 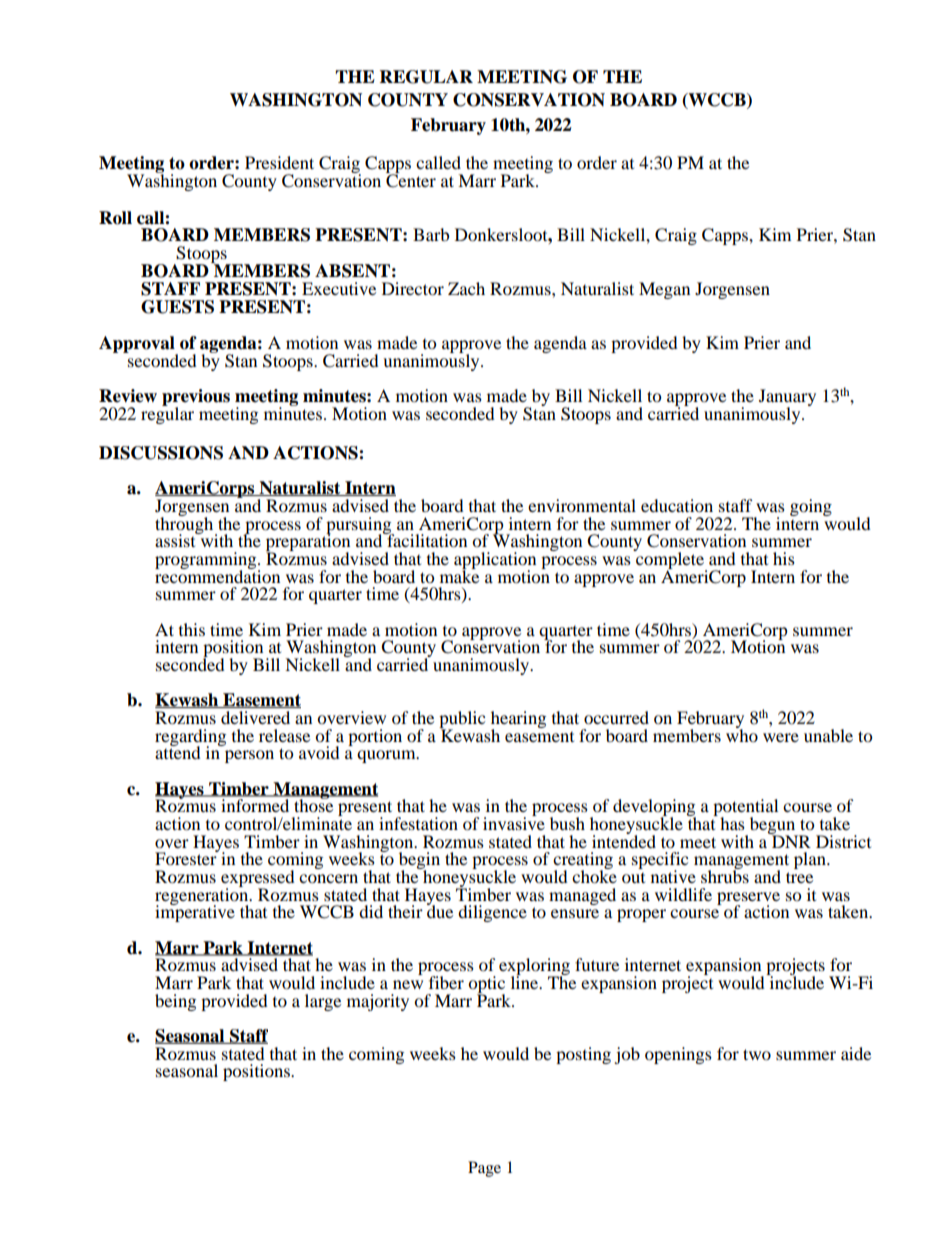 What do you see at coordinates (192, 629) in the screenshot?
I see `this` at bounding box center [192, 629].
